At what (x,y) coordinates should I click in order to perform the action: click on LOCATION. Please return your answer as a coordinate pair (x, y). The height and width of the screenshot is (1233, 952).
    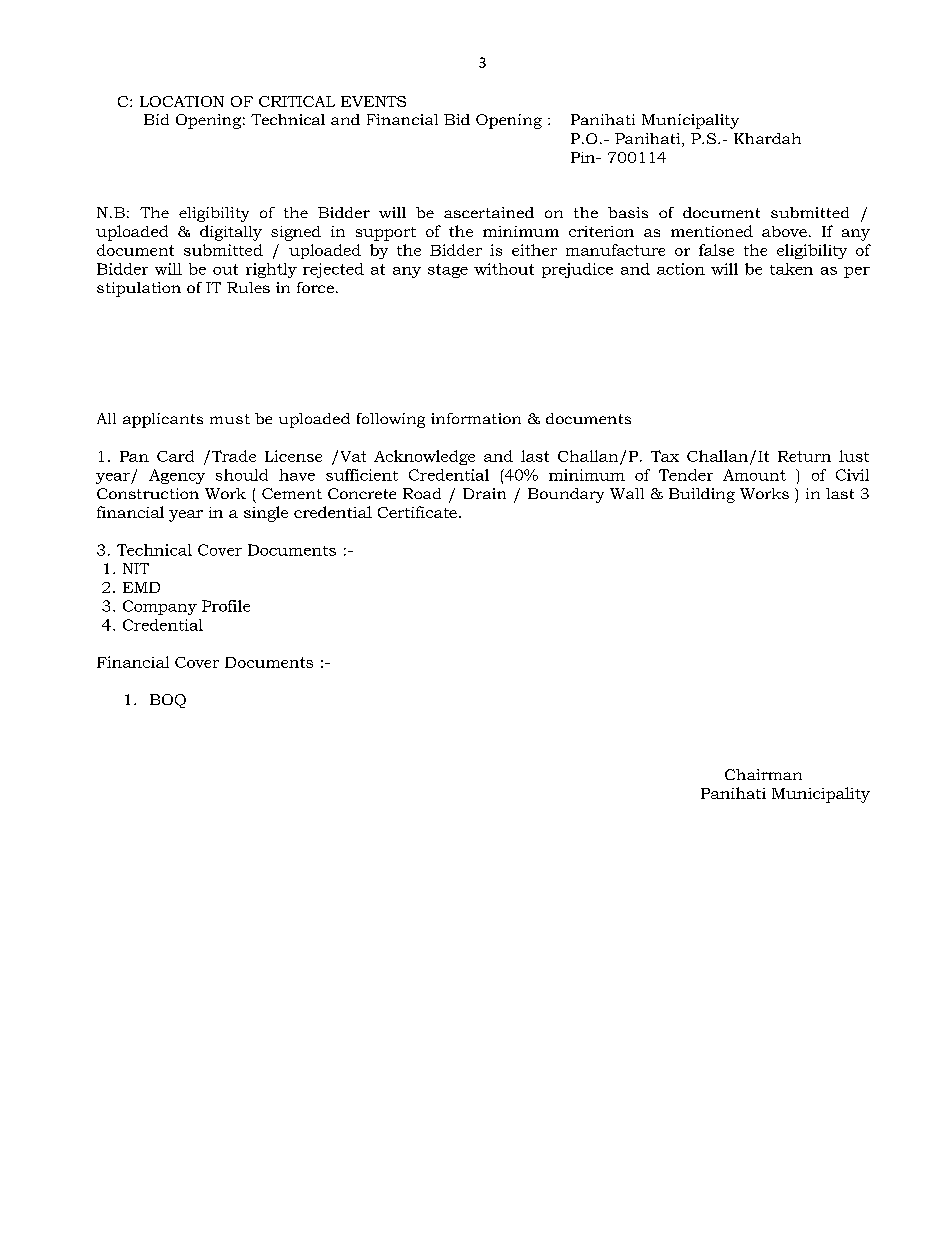
    Looking at the image, I should click on (182, 101).
